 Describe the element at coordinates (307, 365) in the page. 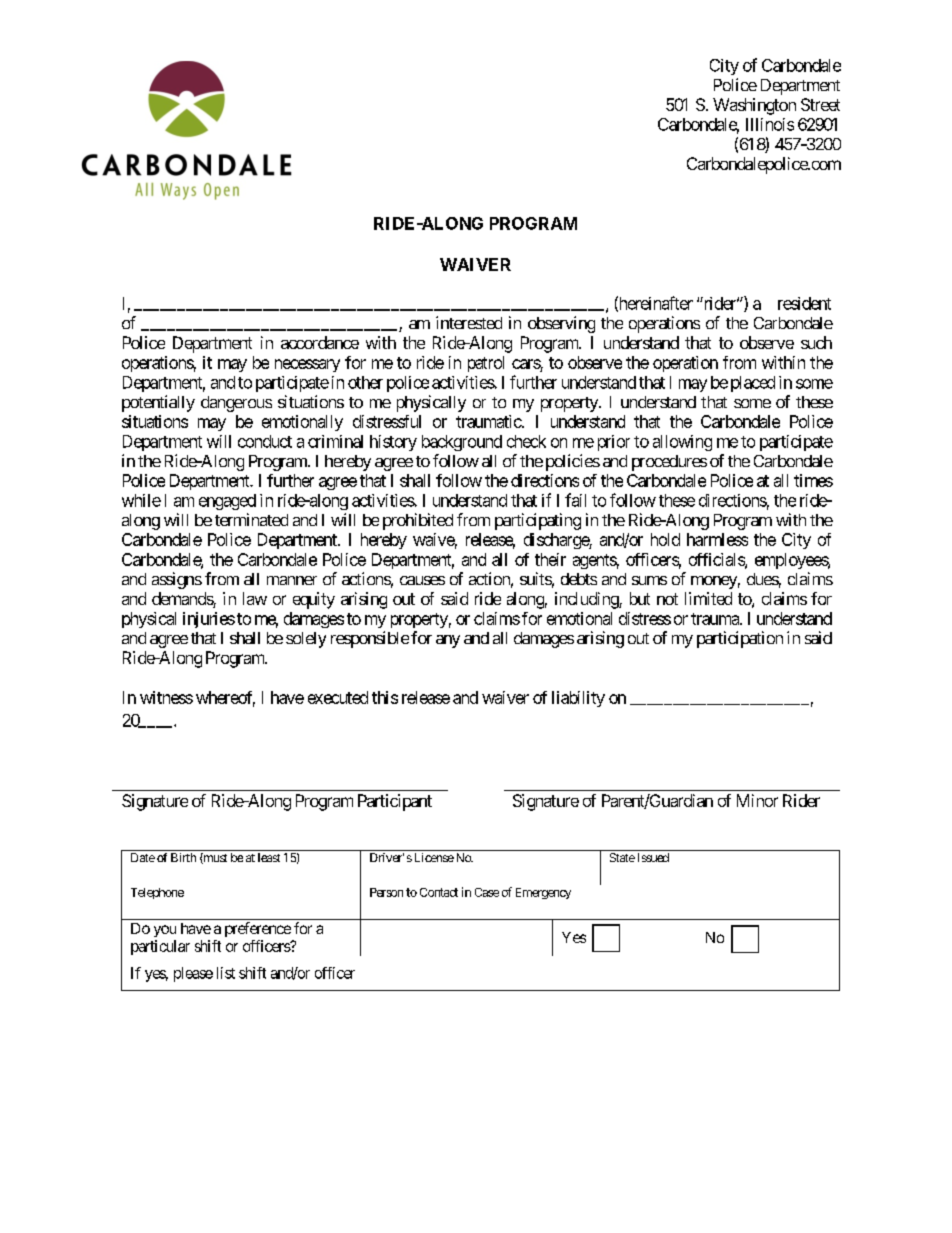

I see `necessary` at that location.
